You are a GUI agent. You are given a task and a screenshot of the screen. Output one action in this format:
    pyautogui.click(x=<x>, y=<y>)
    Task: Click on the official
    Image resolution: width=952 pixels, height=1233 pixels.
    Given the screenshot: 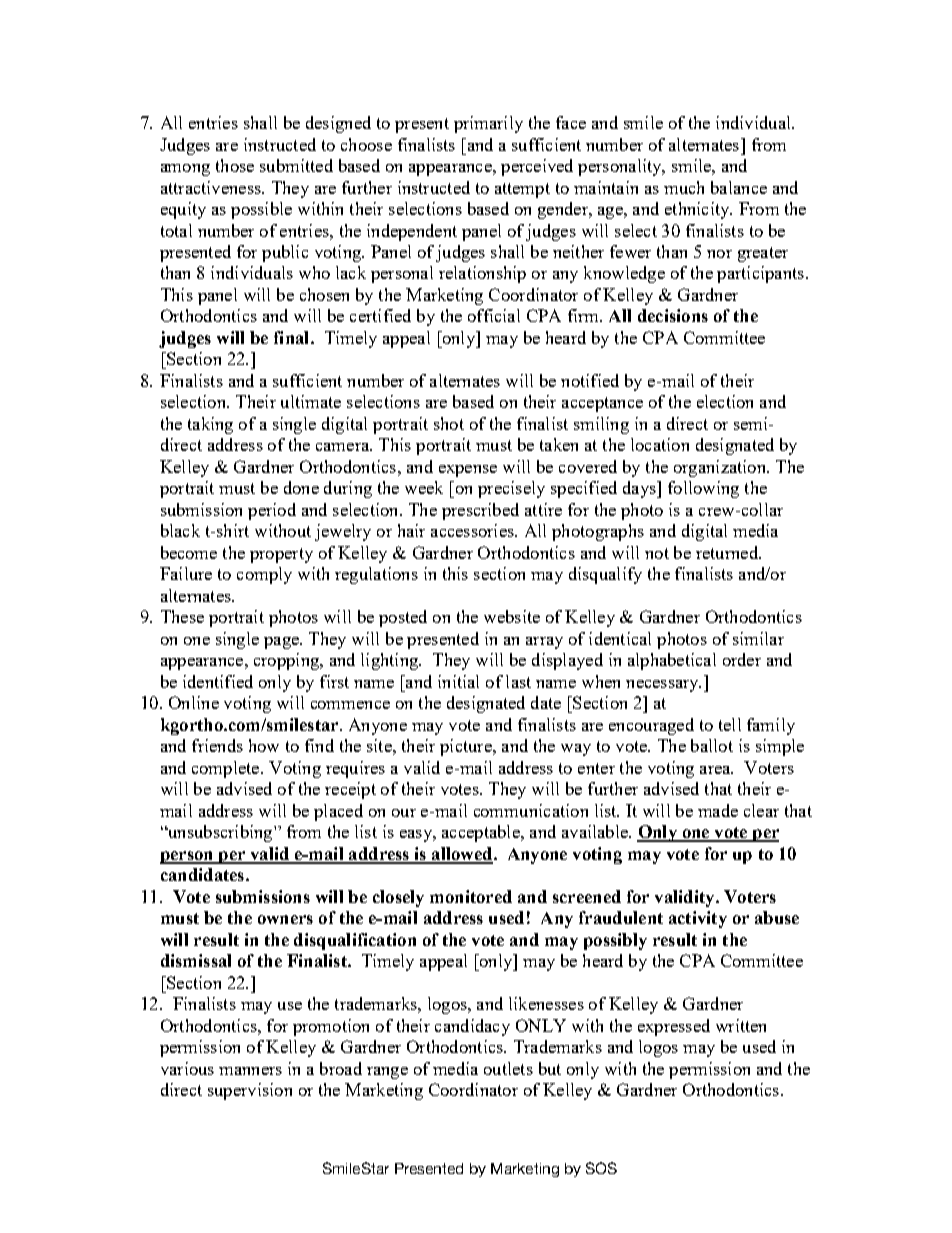 What is the action you would take?
    pyautogui.click(x=494, y=315)
